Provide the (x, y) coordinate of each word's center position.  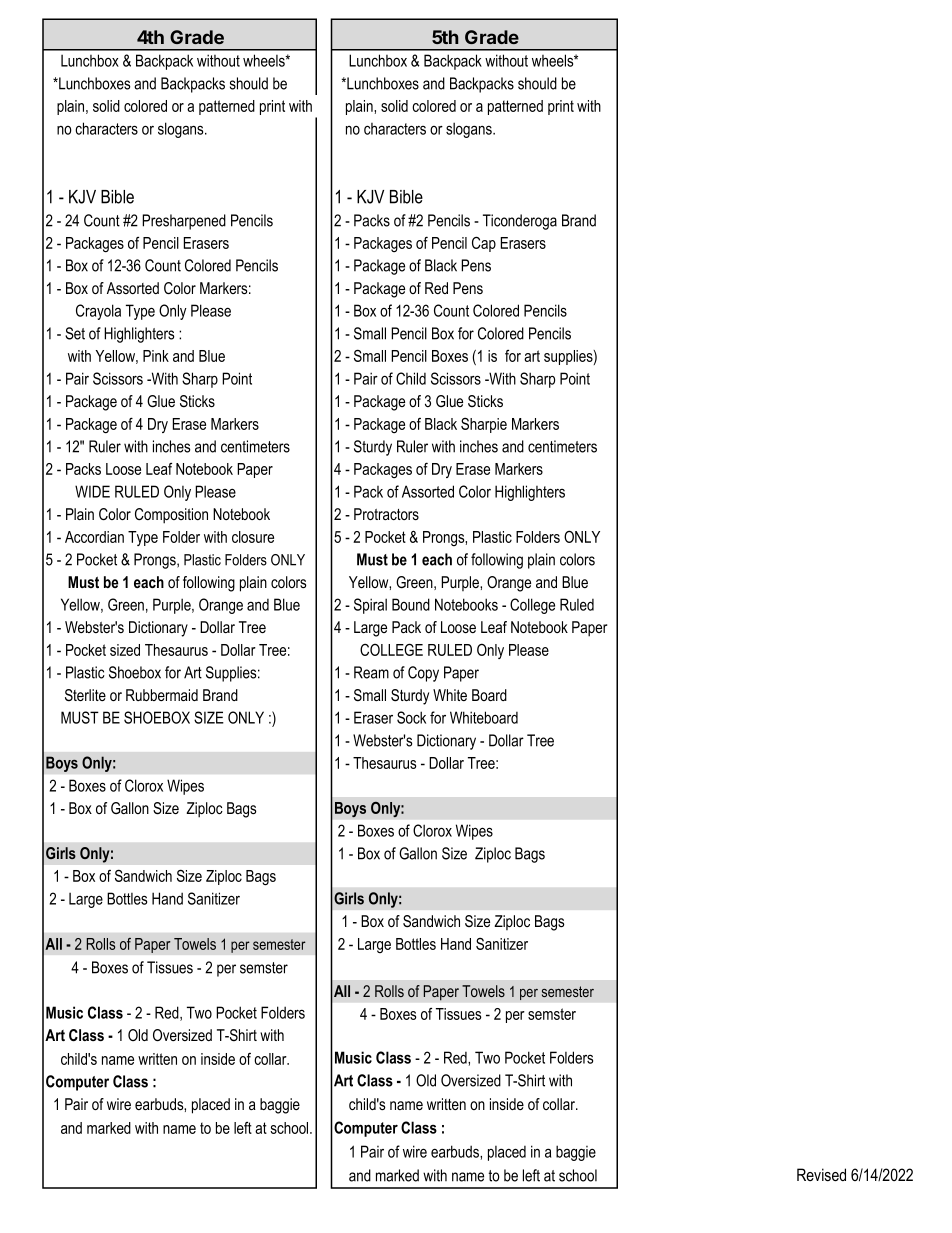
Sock (411, 717)
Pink (156, 356)
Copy (423, 674)
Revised (821, 1174)
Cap (484, 244)
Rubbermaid (162, 695)
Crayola (98, 312)
